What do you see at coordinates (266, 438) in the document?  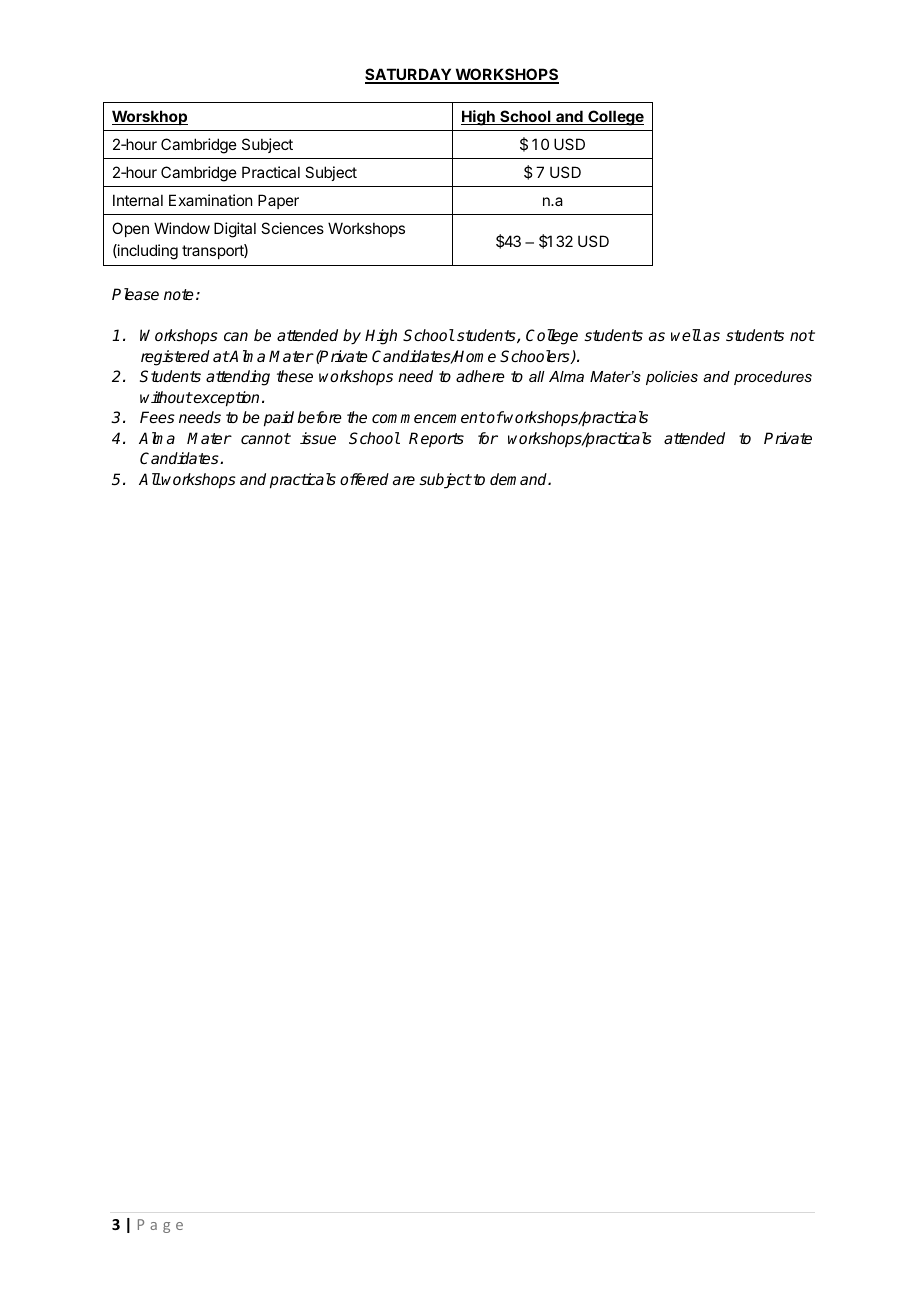 I see `cannot` at bounding box center [266, 438].
